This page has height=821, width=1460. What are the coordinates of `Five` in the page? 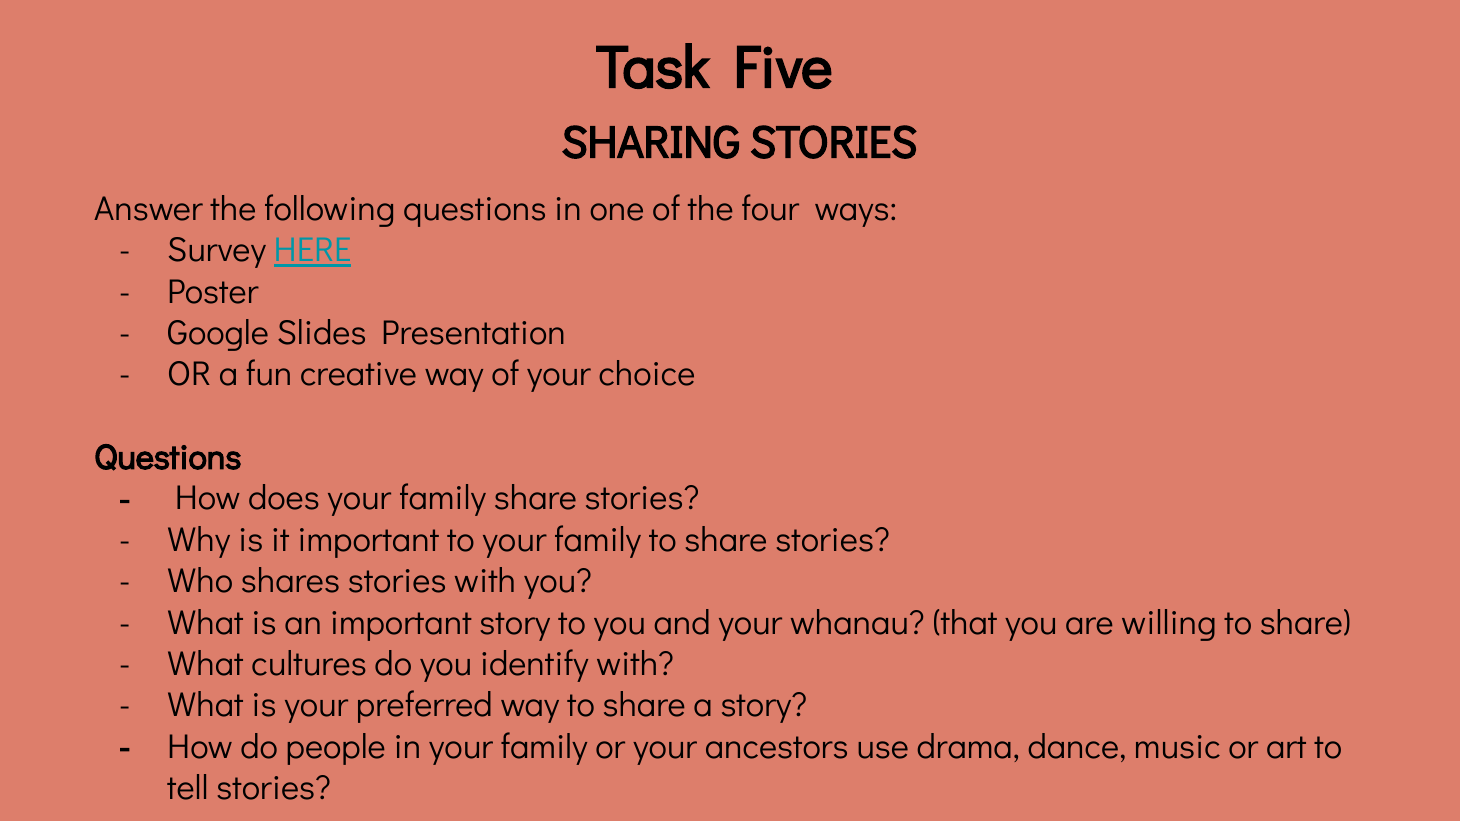 It's located at (784, 67).
